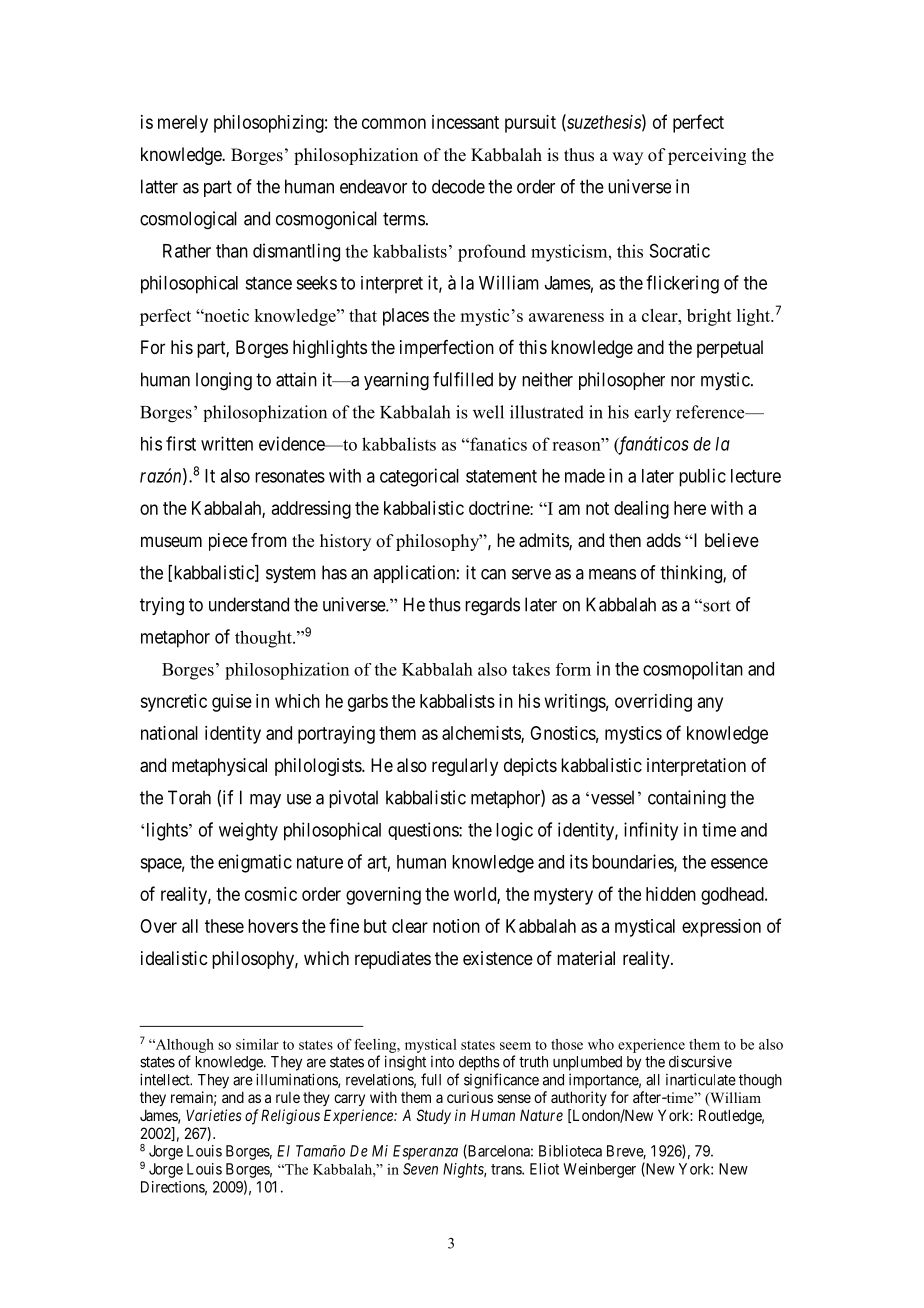  What do you see at coordinates (183, 124) in the screenshot?
I see `merely` at bounding box center [183, 124].
